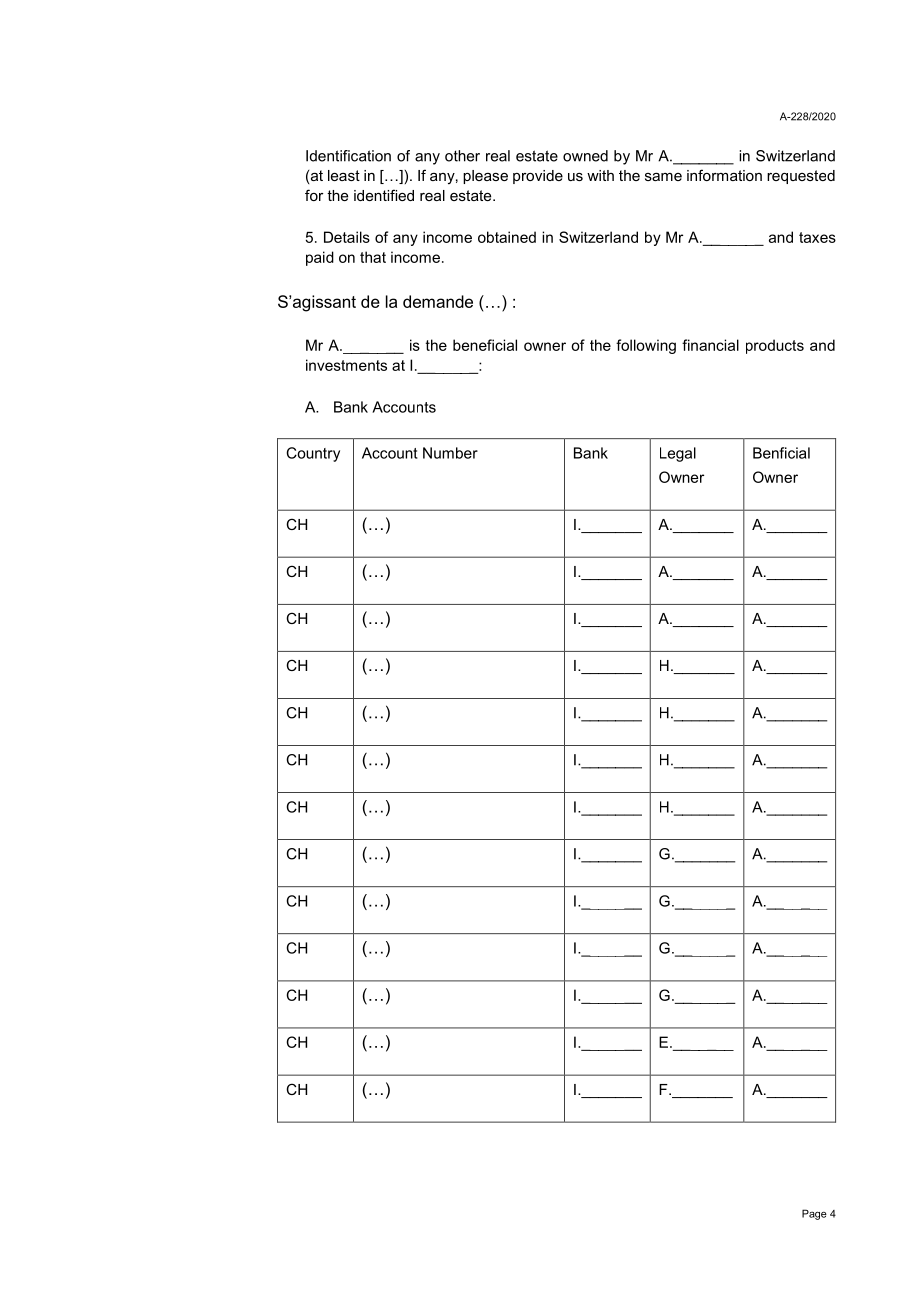  I want to click on Legal, so click(678, 454).
